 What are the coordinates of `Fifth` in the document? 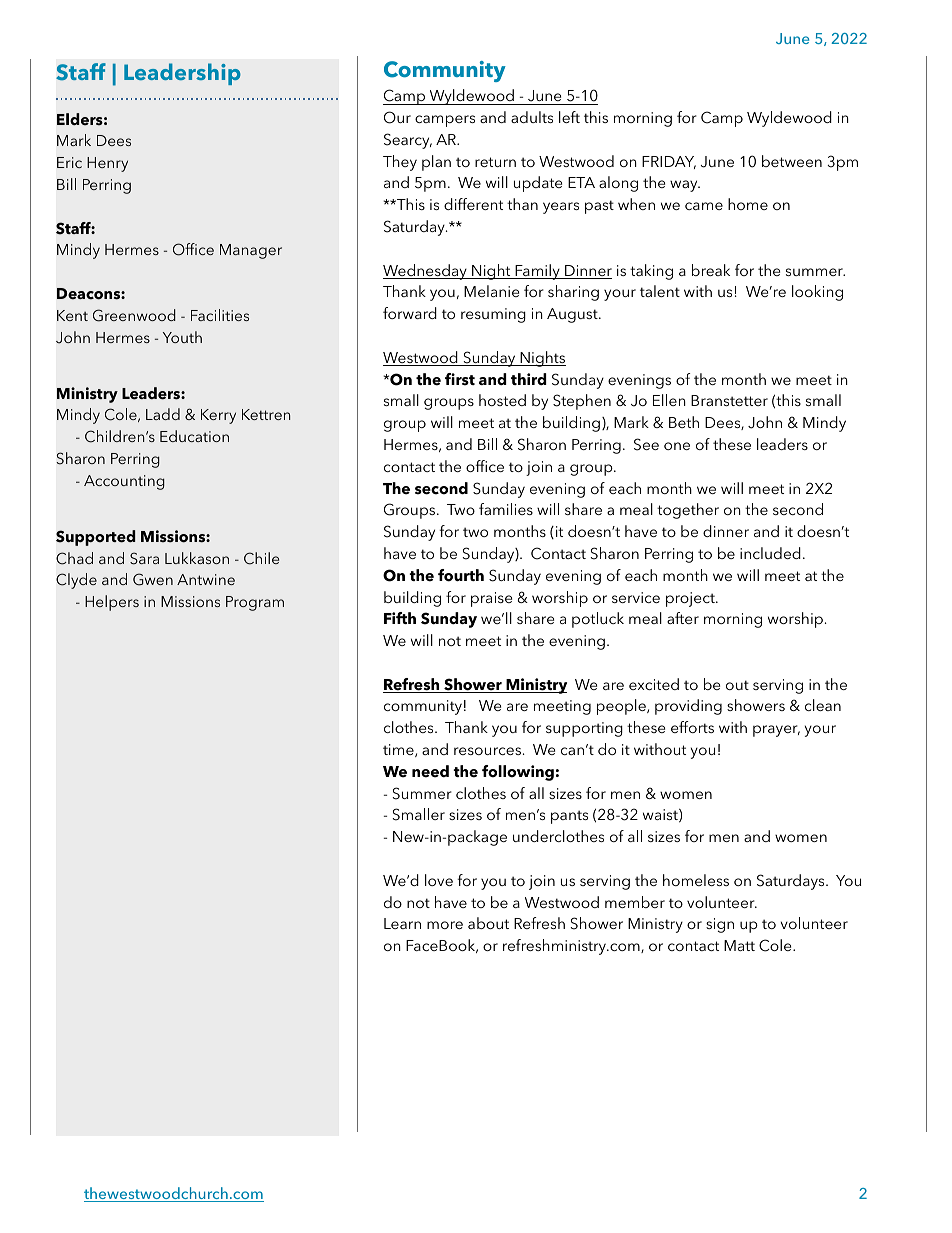 It's located at (400, 618).
